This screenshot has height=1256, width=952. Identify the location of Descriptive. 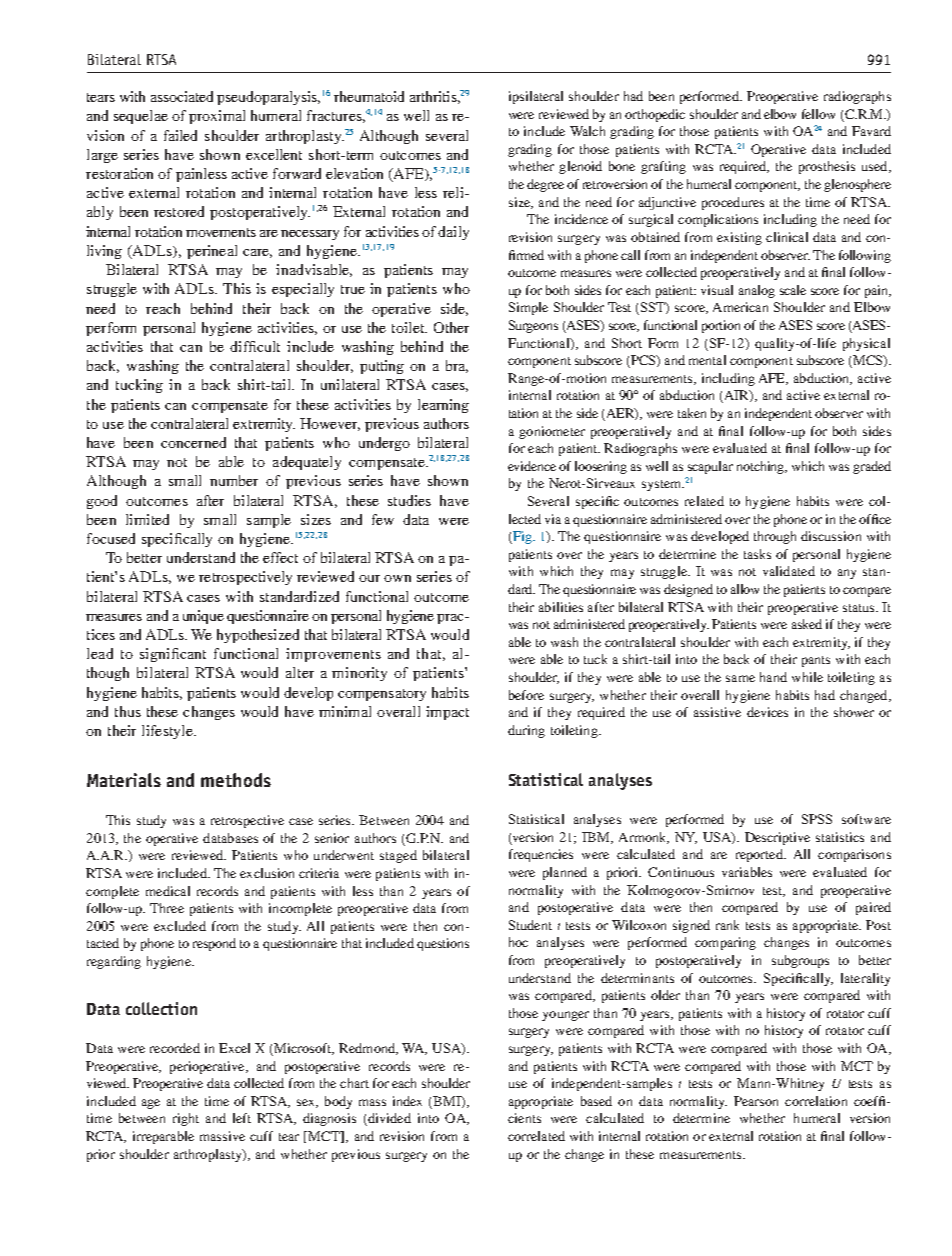
(777, 838).
